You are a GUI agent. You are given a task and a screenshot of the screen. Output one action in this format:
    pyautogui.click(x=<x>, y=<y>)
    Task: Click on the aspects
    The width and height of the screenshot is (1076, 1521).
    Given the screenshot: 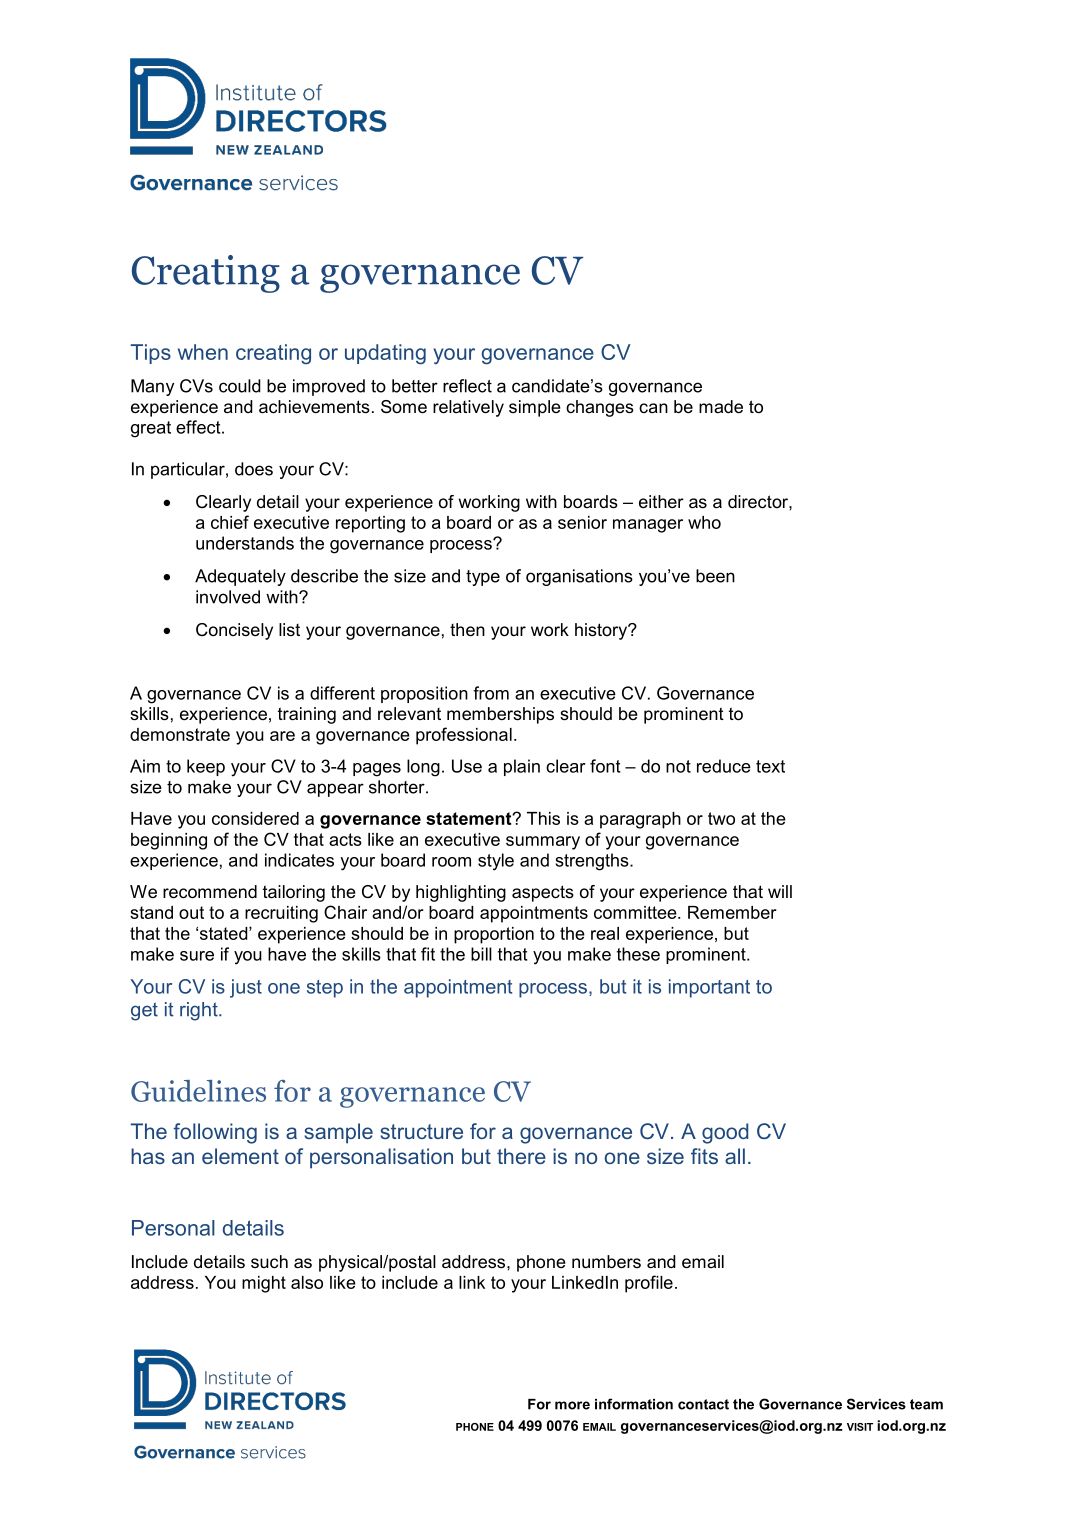 What is the action you would take?
    pyautogui.click(x=543, y=893)
